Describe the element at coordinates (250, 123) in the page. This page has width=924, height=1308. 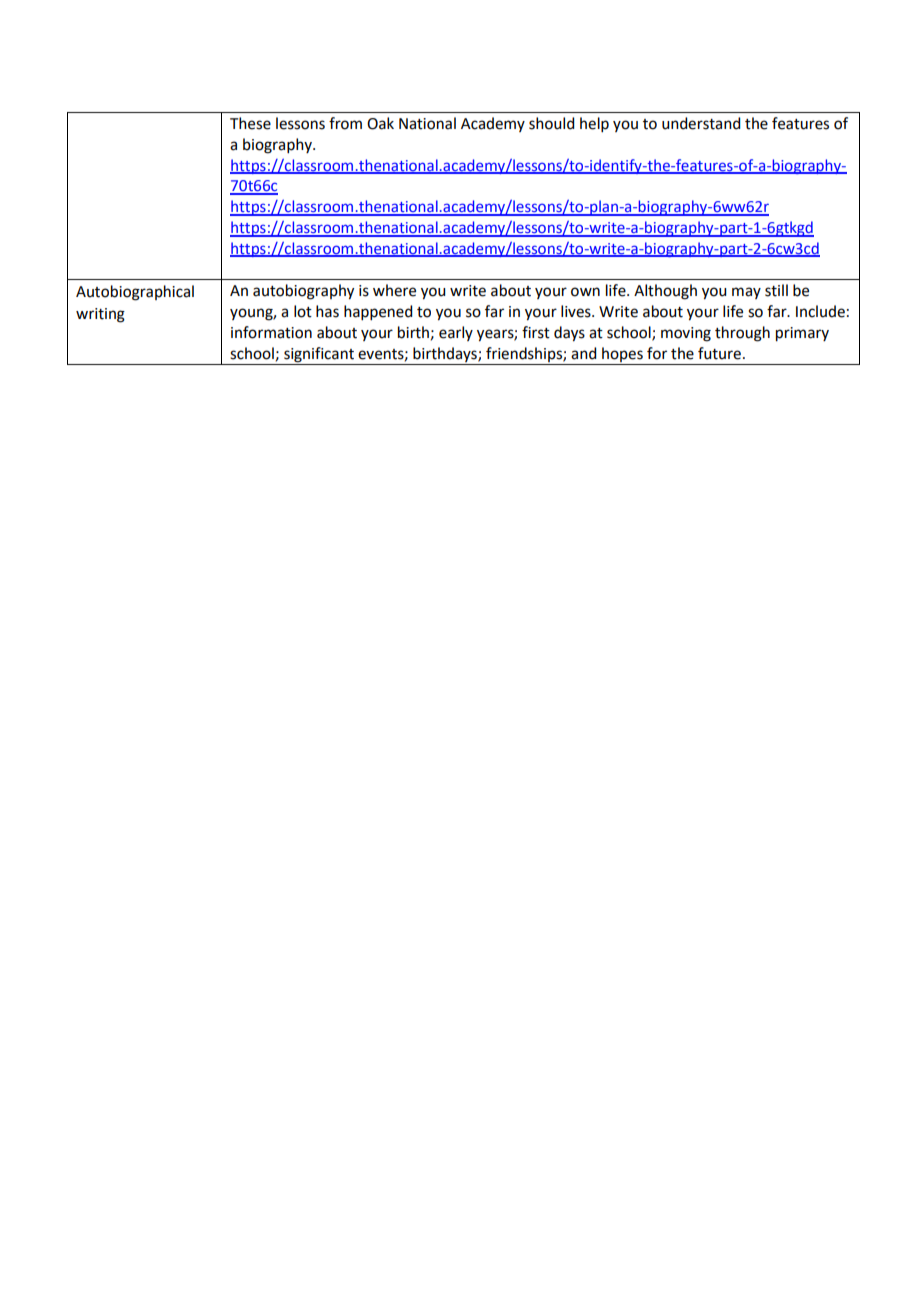
I see `These` at that location.
